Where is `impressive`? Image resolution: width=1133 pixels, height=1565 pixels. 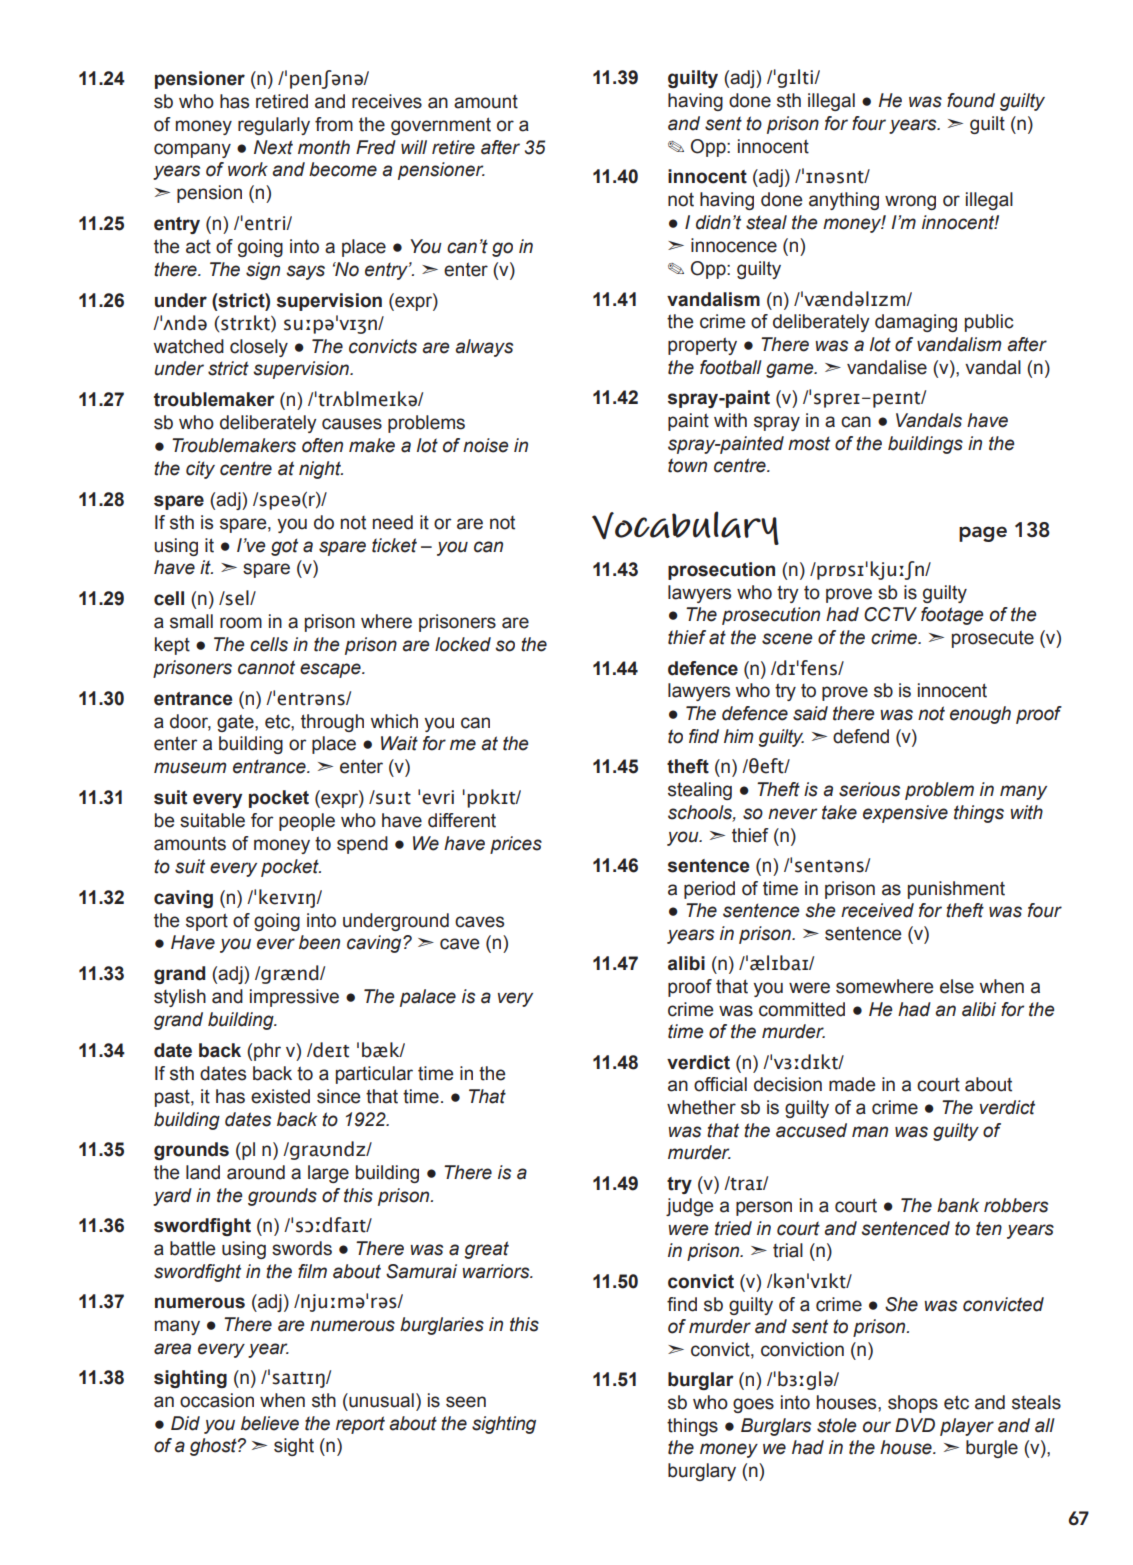
impressive is located at coordinates (294, 998).
